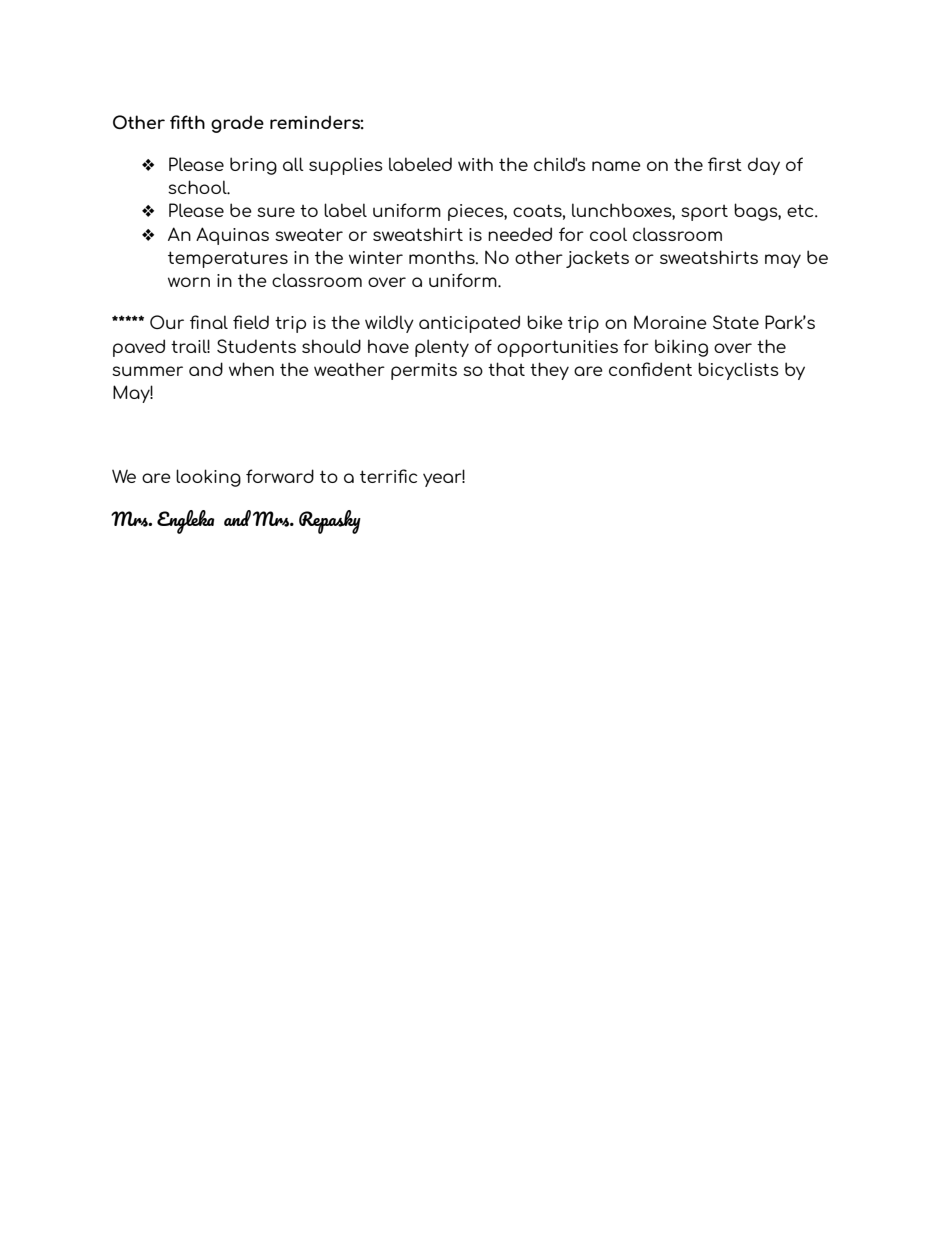 The image size is (952, 1233). What do you see at coordinates (208, 478) in the screenshot?
I see `looking` at bounding box center [208, 478].
